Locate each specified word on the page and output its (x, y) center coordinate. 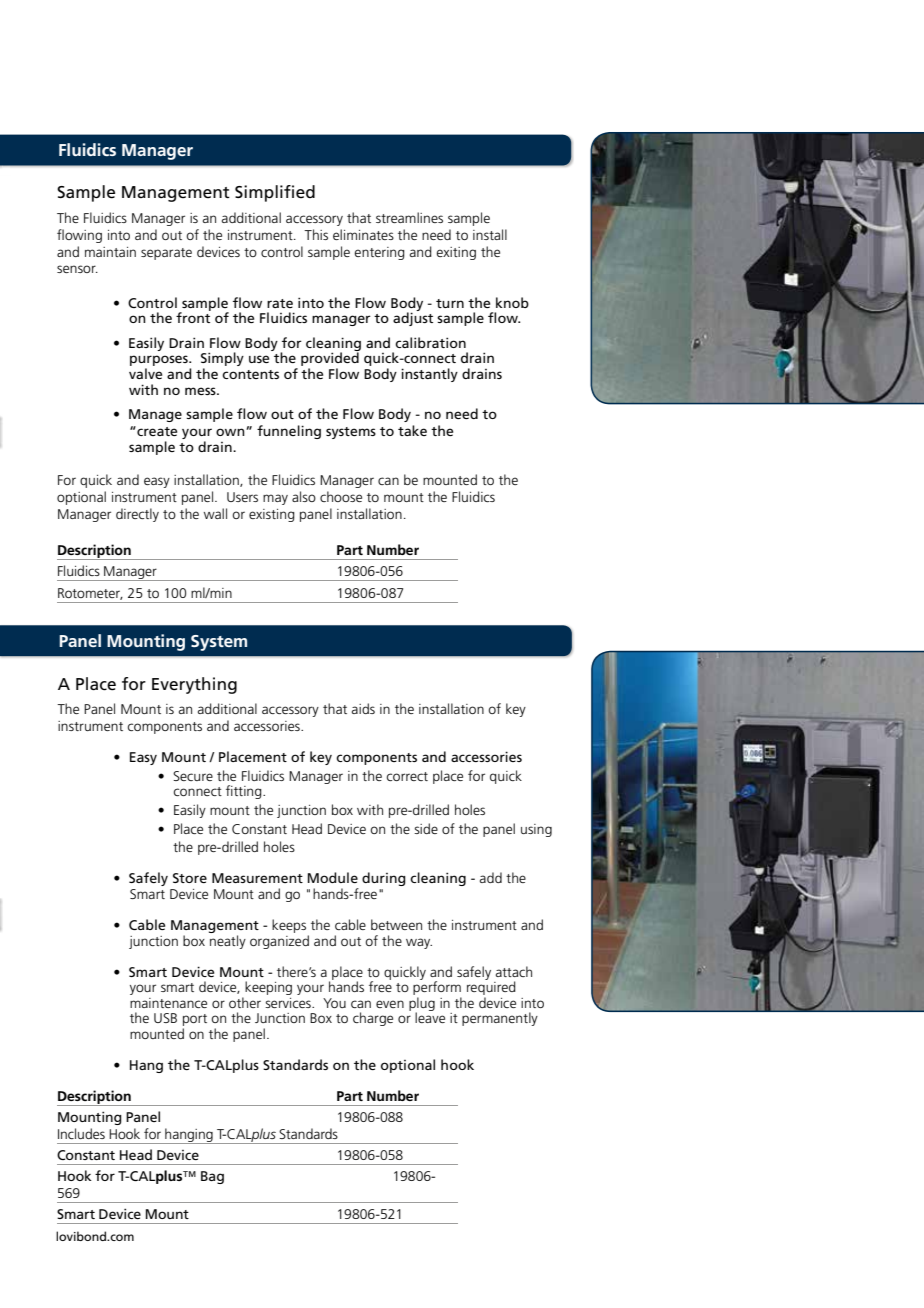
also (304, 496)
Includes (81, 1133)
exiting (456, 253)
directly (137, 515)
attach (514, 971)
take (412, 430)
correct (407, 776)
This (316, 234)
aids (363, 708)
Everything (194, 685)
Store (190, 878)
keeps (289, 926)
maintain (110, 252)
